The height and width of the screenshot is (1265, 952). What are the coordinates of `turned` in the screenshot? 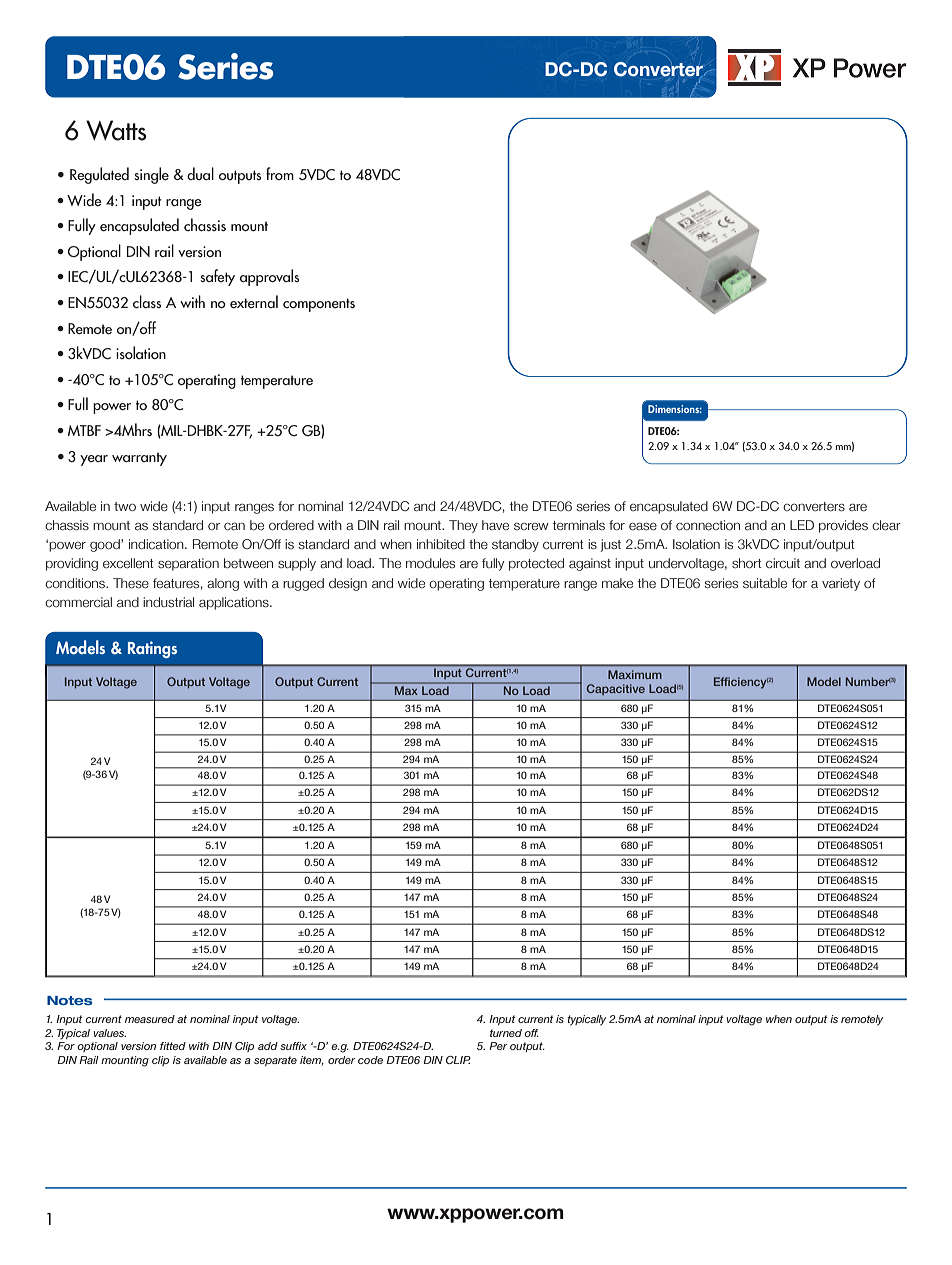 It's located at (506, 1033).
